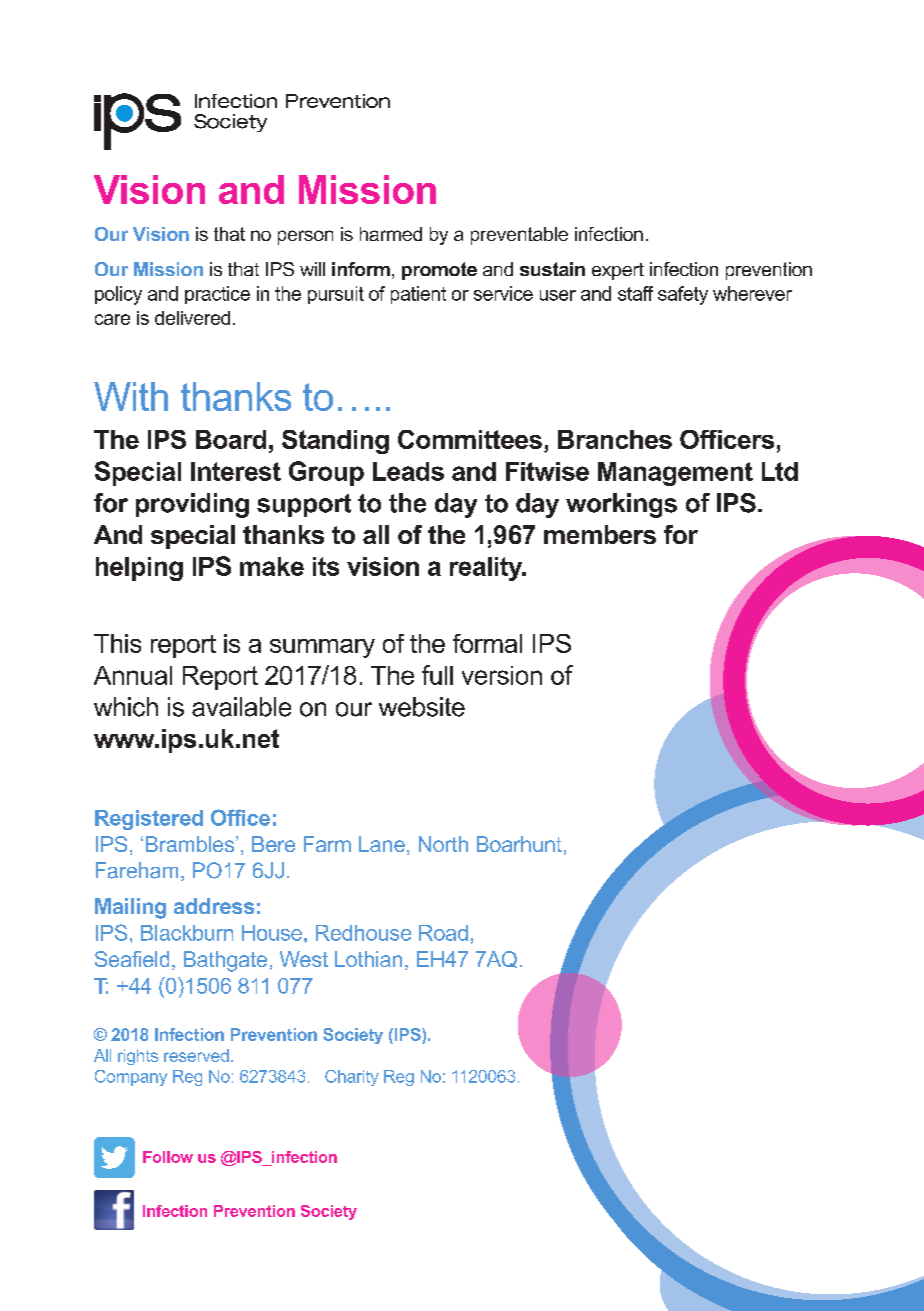 The width and height of the screenshot is (924, 1311). I want to click on workings, so click(621, 505).
